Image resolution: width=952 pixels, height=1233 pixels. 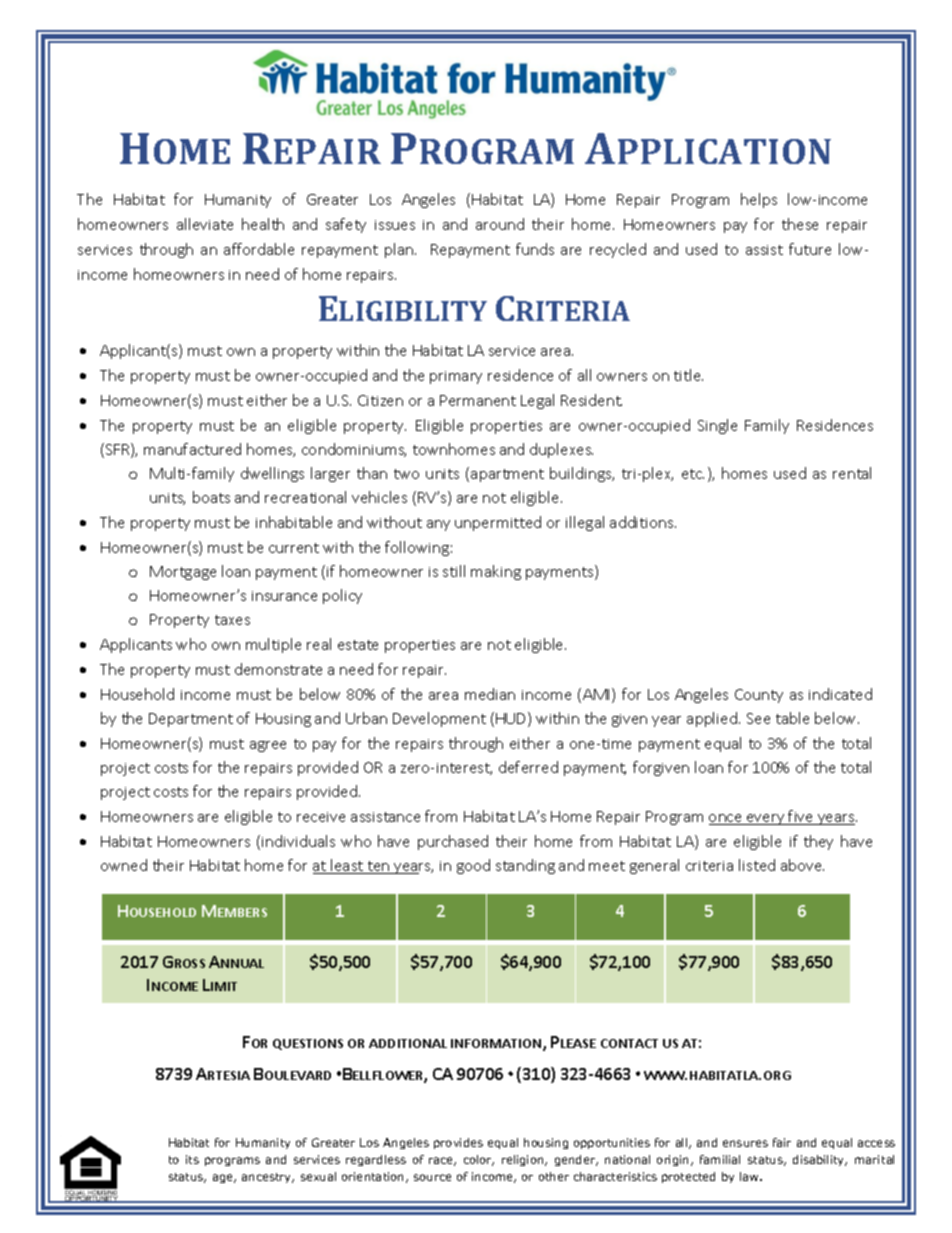 What do you see at coordinates (191, 720) in the screenshot?
I see `Department` at bounding box center [191, 720].
